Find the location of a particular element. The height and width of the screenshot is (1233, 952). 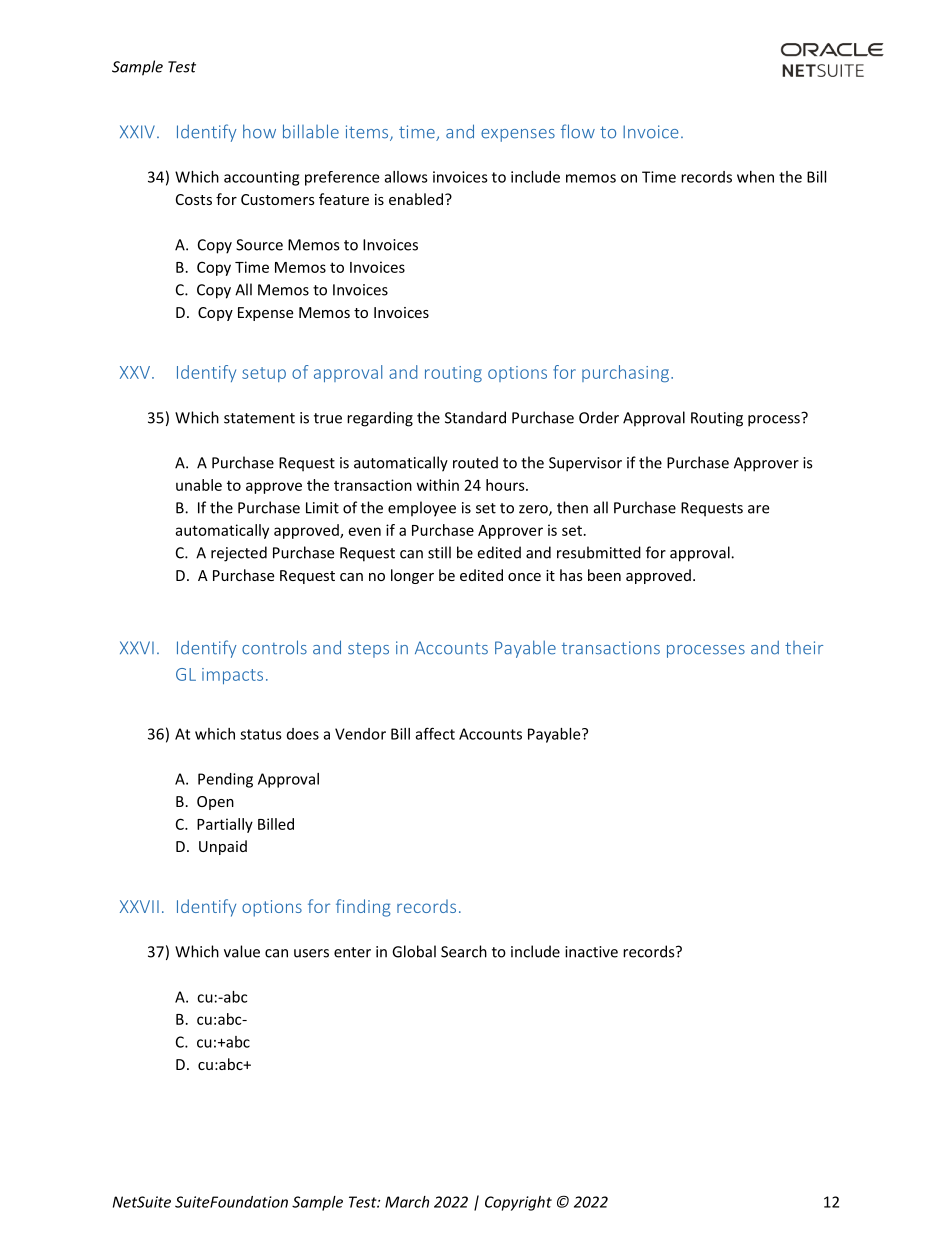

impacts is located at coordinates (232, 676).
